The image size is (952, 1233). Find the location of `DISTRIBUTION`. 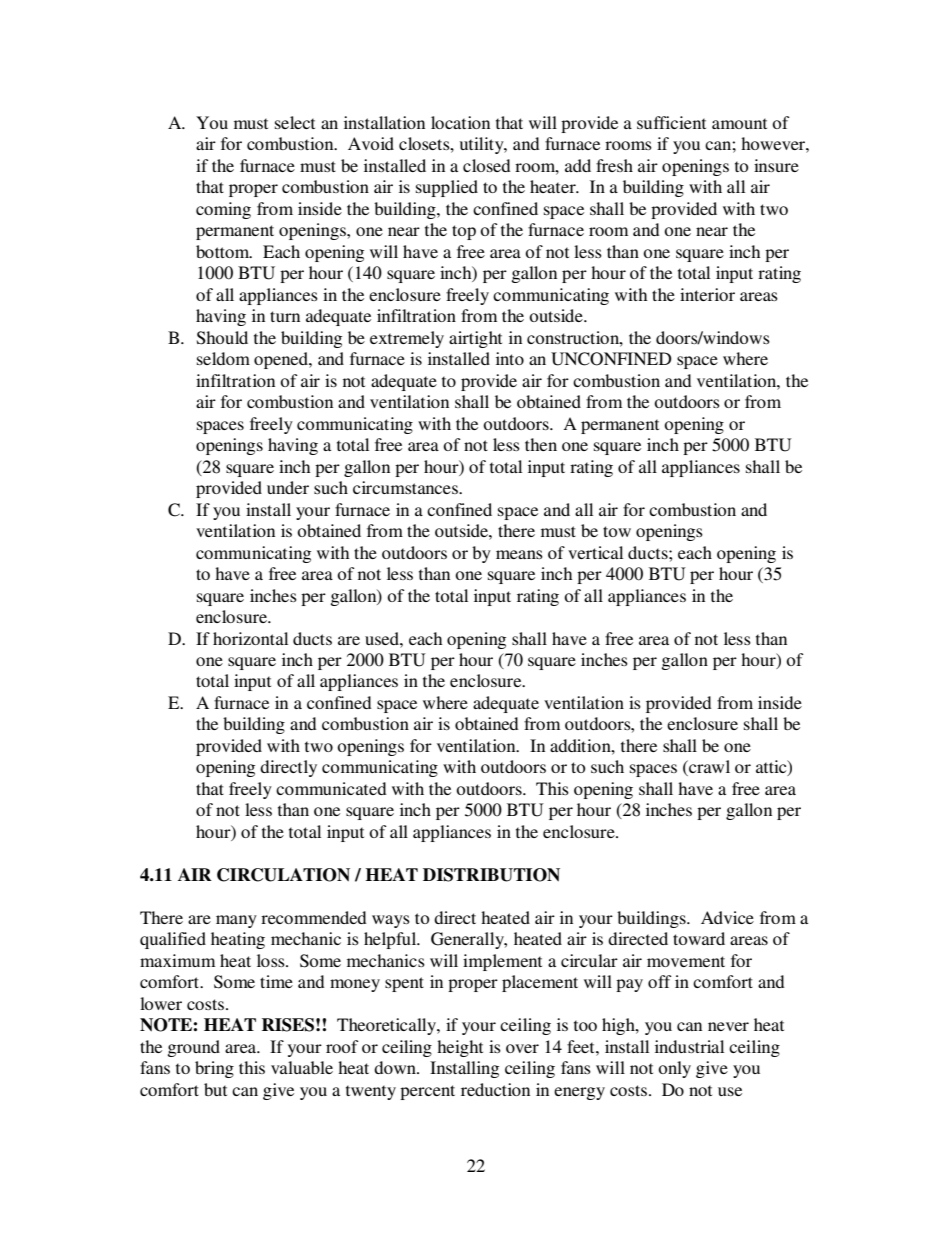

DISTRIBUTION is located at coordinates (491, 875).
